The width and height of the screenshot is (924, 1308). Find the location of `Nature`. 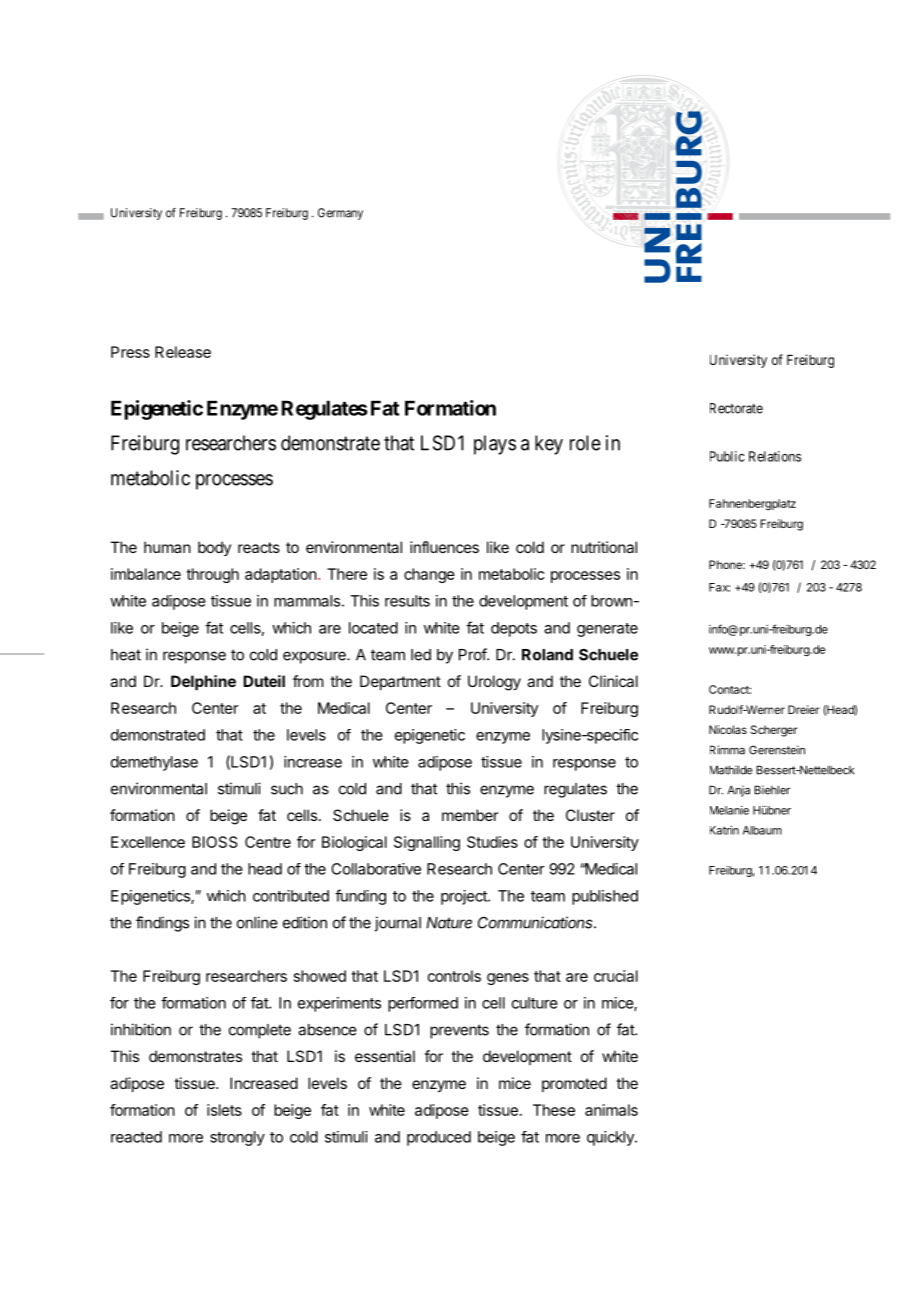

Nature is located at coordinates (449, 923).
